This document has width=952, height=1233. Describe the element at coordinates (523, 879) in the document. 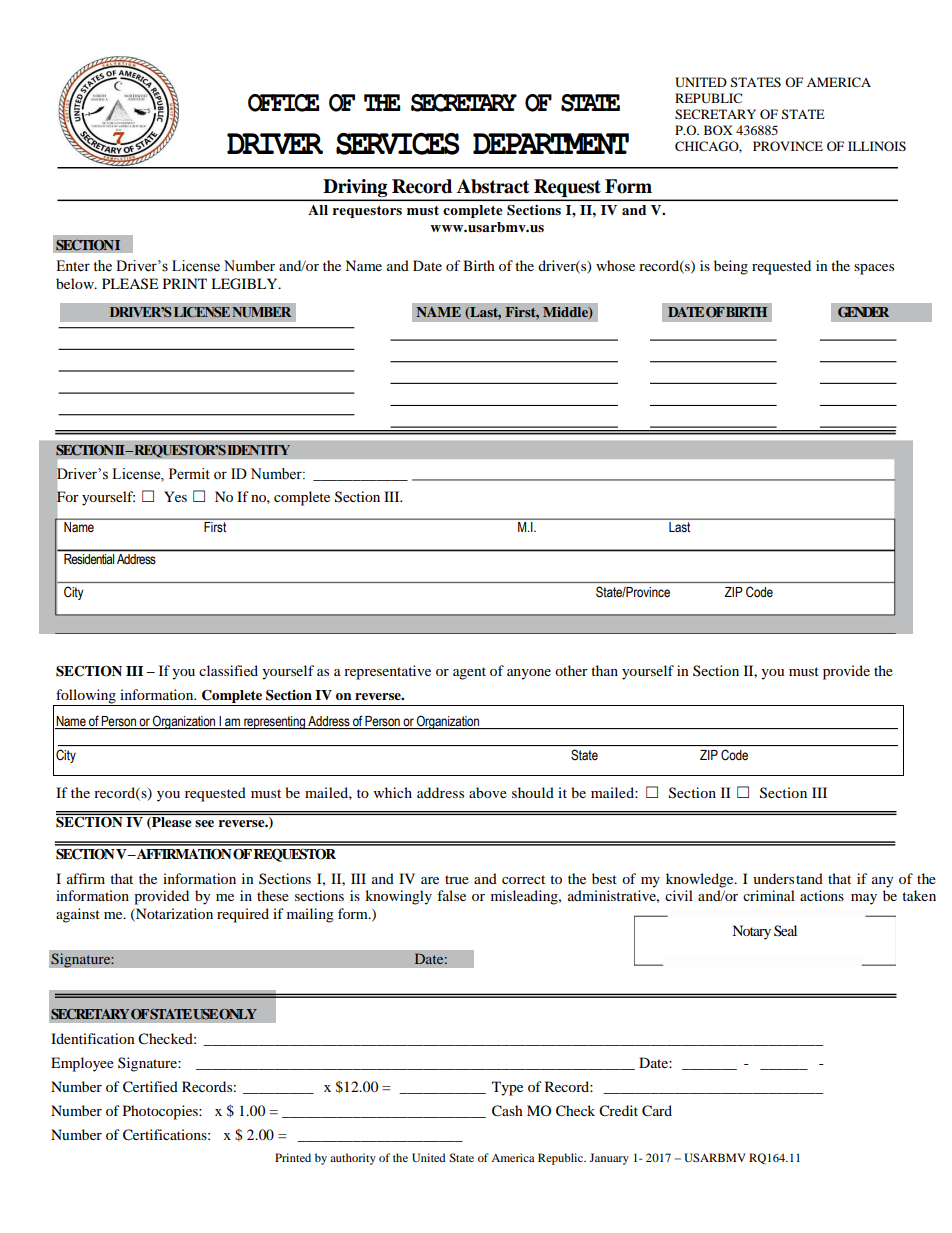

I see `correct` at that location.
